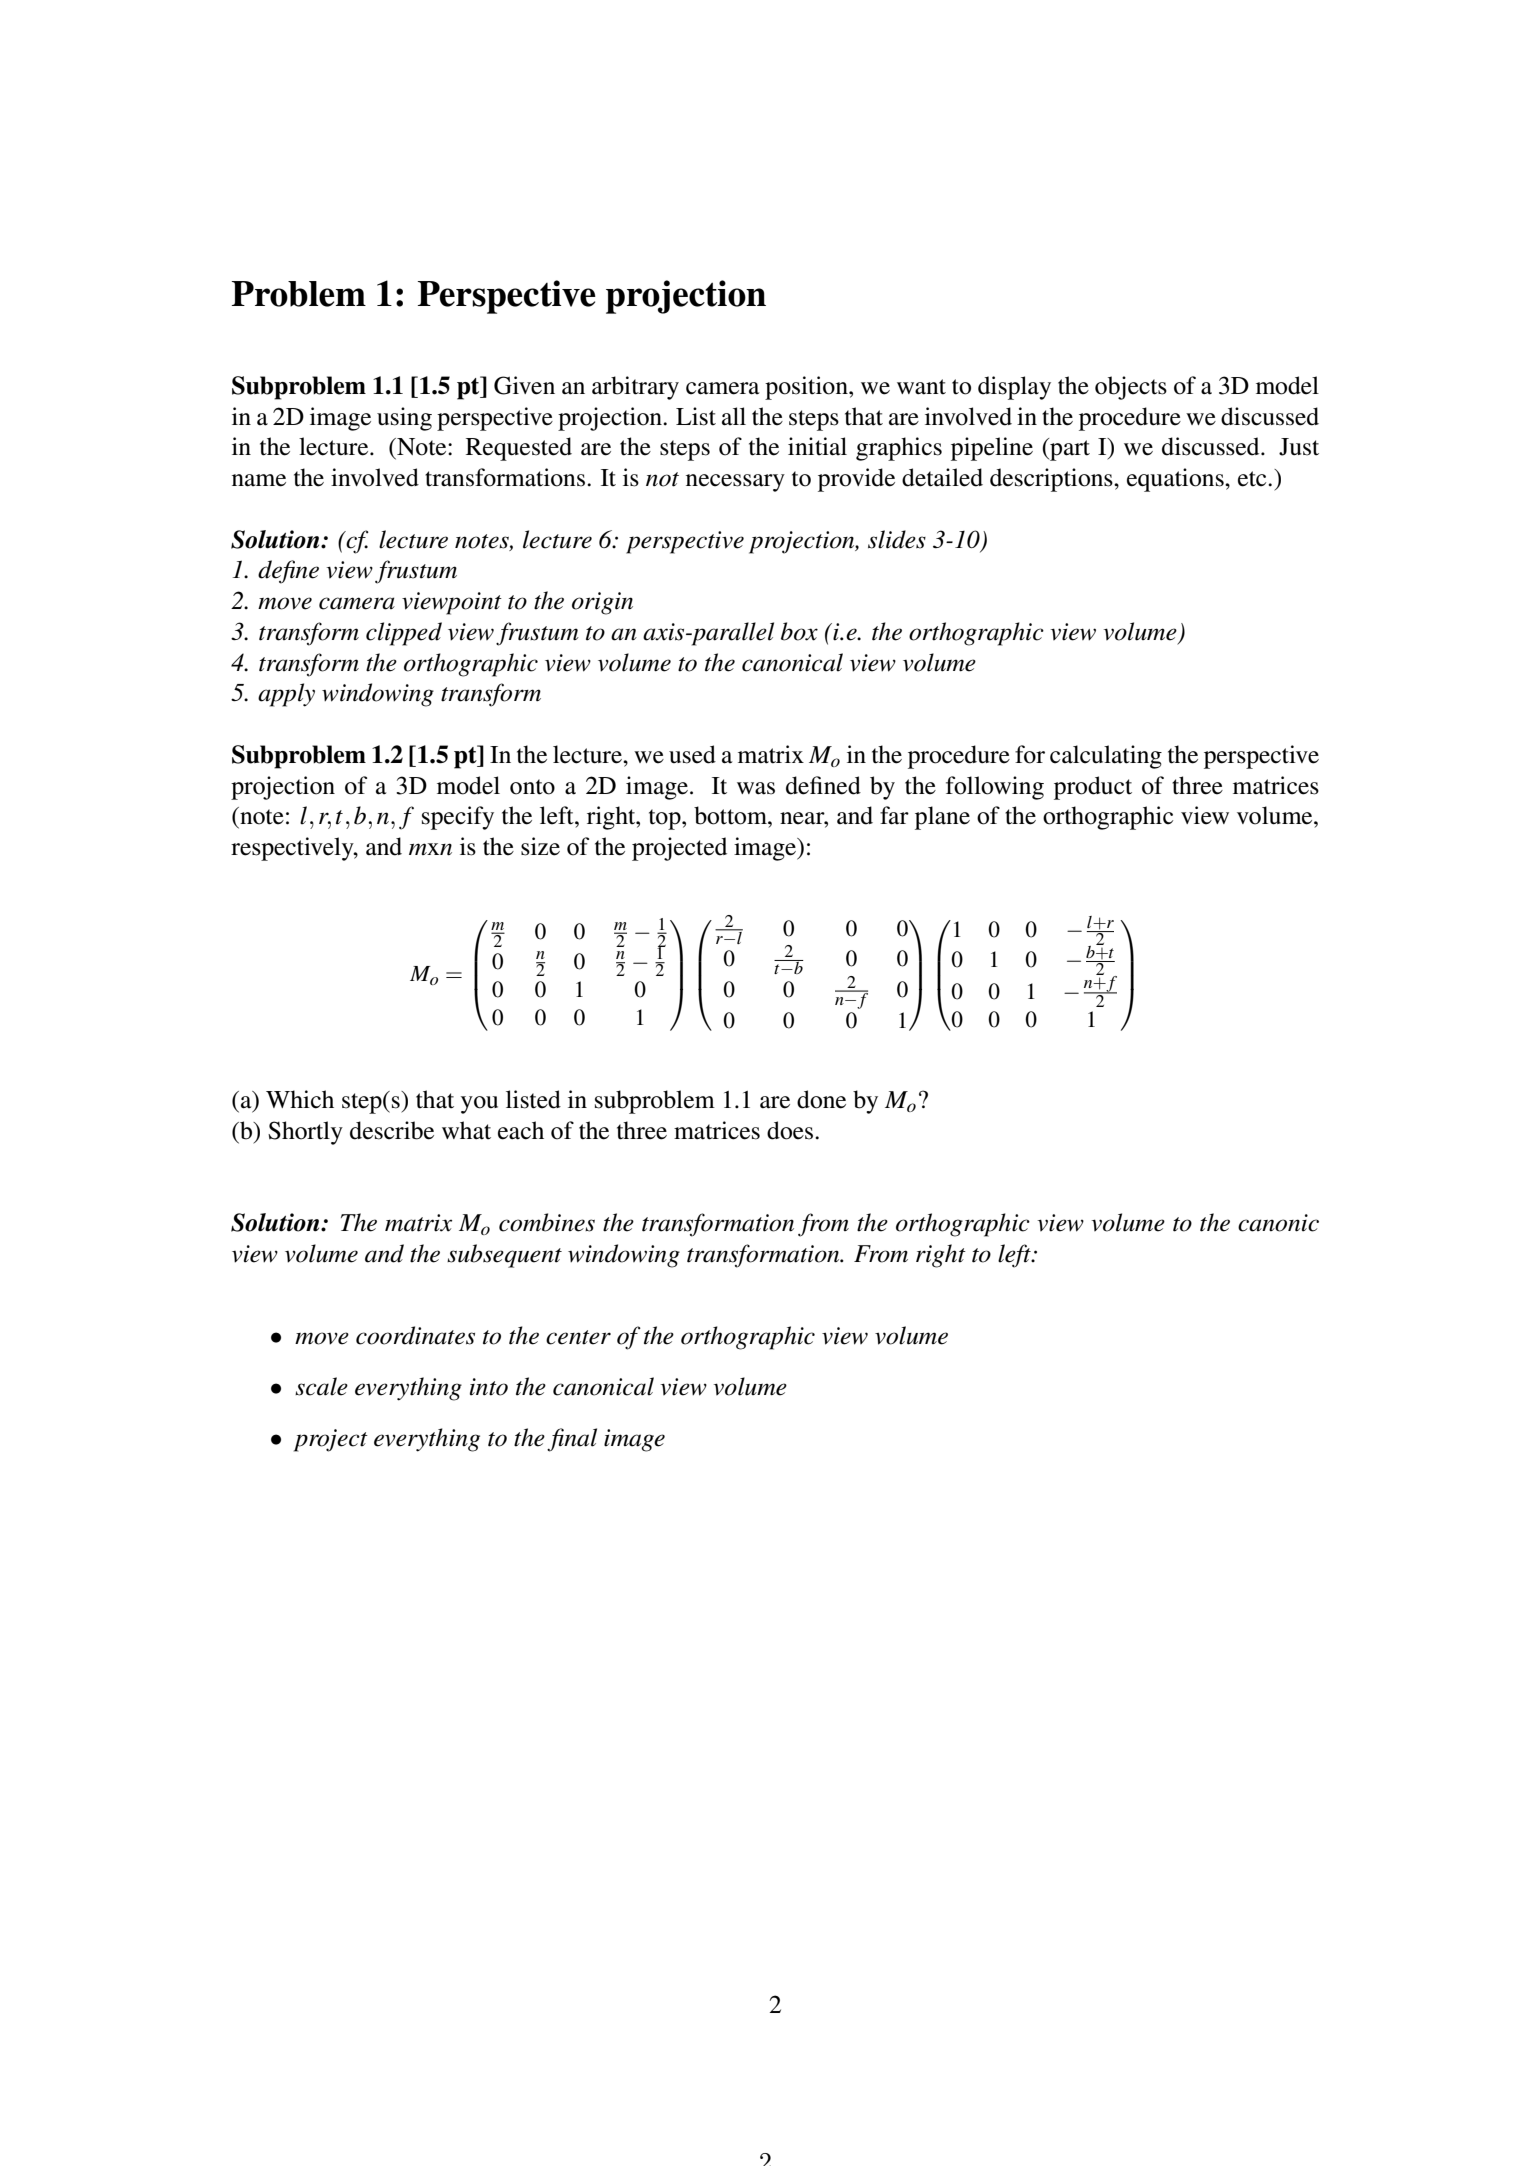 The image size is (1531, 2166). Describe the element at coordinates (807, 388) in the screenshot. I see `position` at that location.
